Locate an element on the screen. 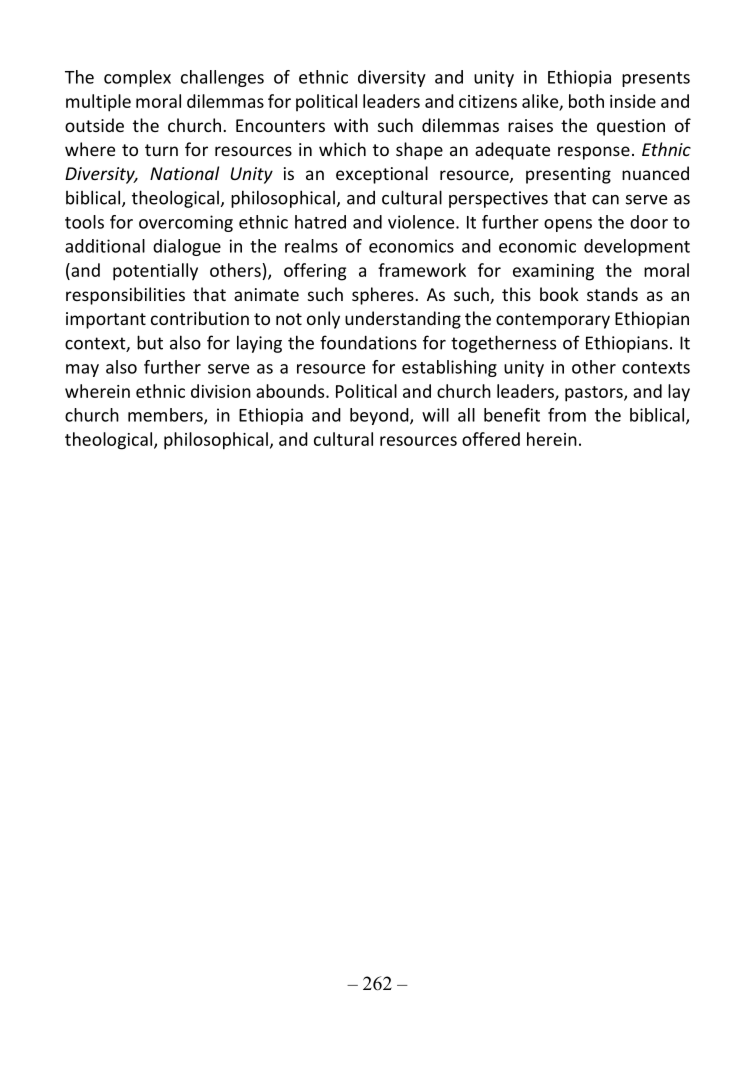  framework is located at coordinates (422, 270).
